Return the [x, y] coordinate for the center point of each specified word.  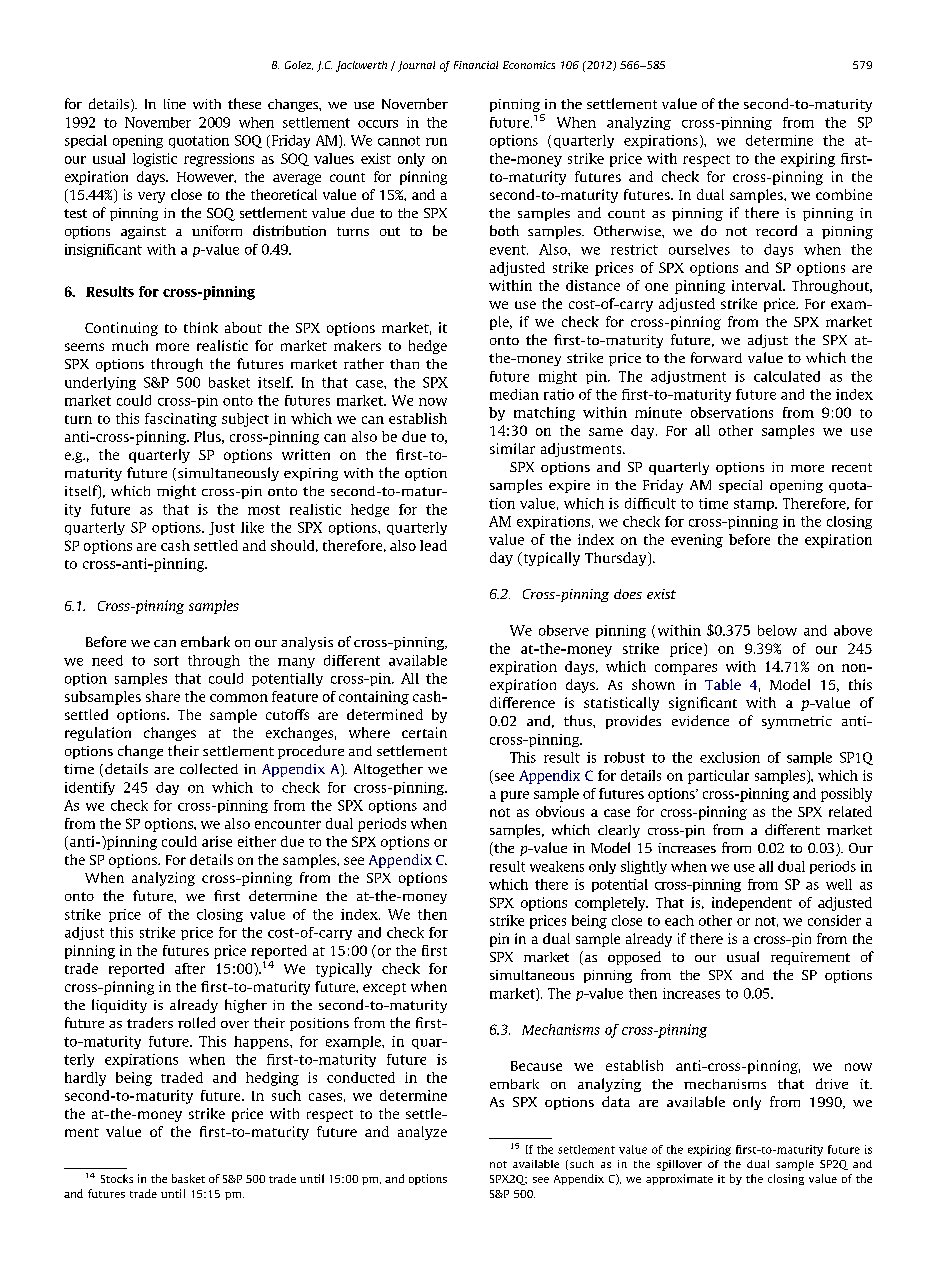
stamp [755, 505]
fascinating [181, 420]
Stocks [117, 1178]
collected [209, 768]
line [175, 104]
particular [718, 777]
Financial [476, 65]
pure [515, 796]
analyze [422, 1133]
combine [844, 194]
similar [512, 448]
